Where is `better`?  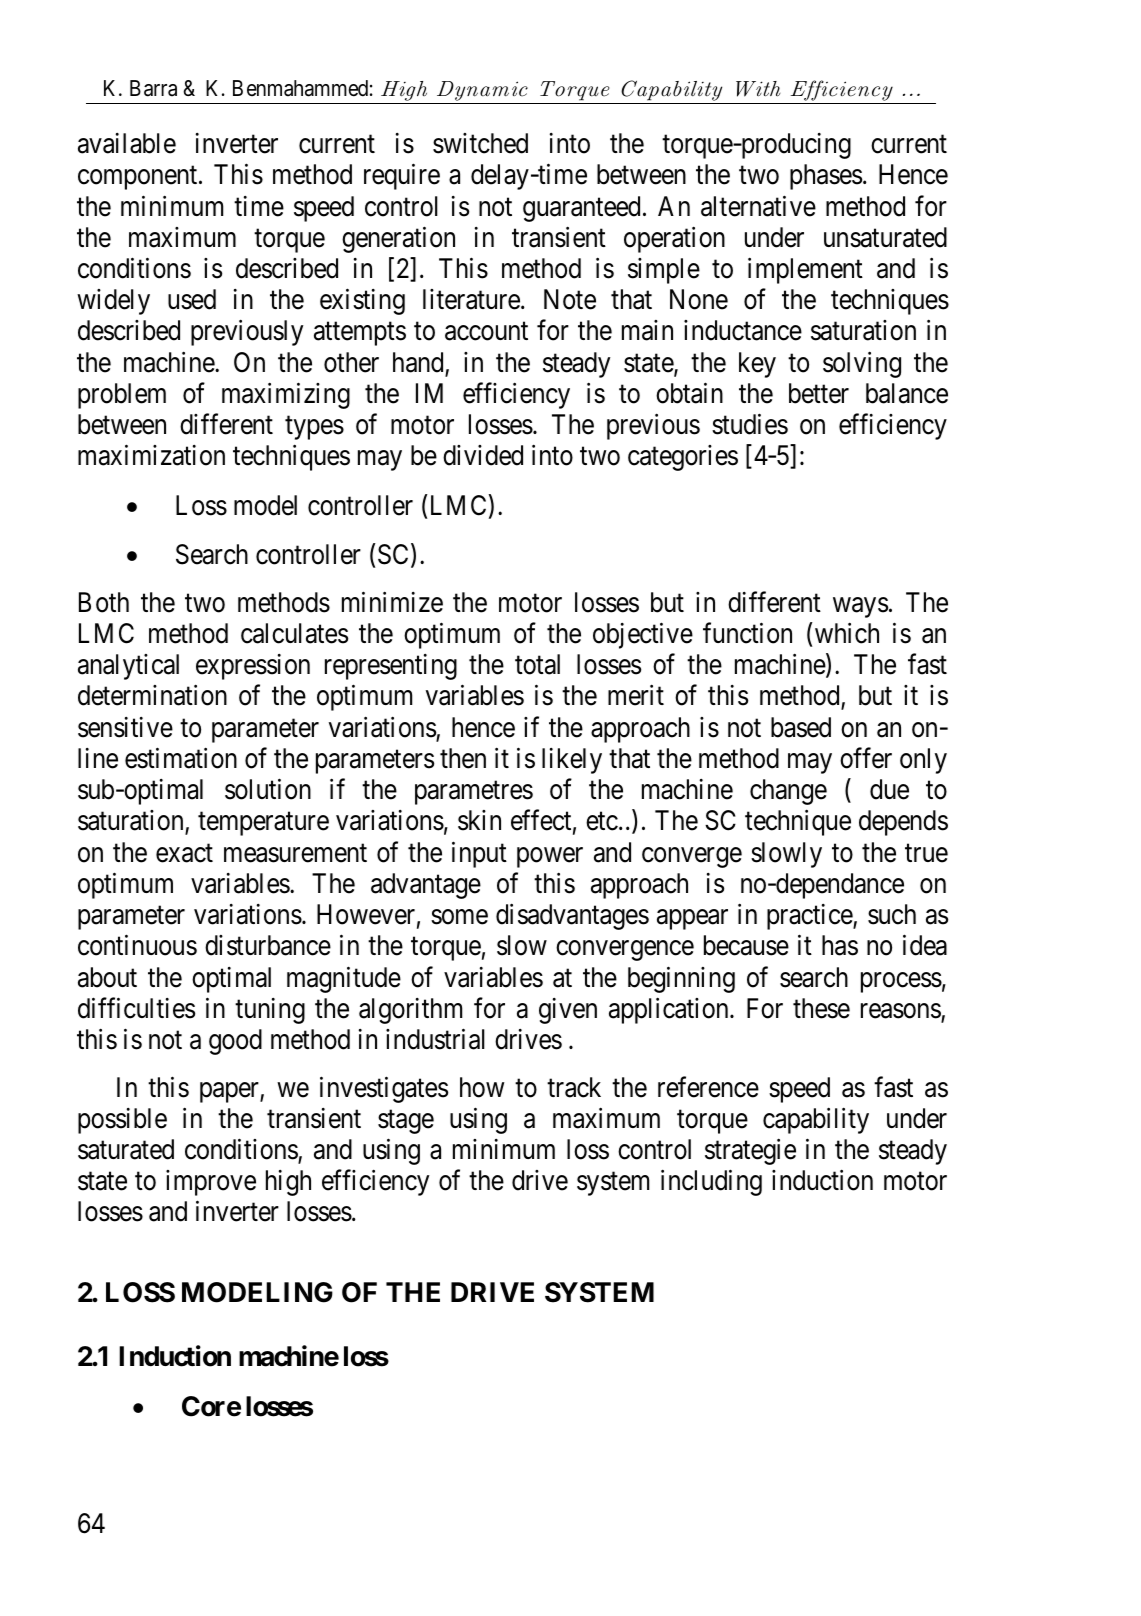
better is located at coordinates (819, 393).
